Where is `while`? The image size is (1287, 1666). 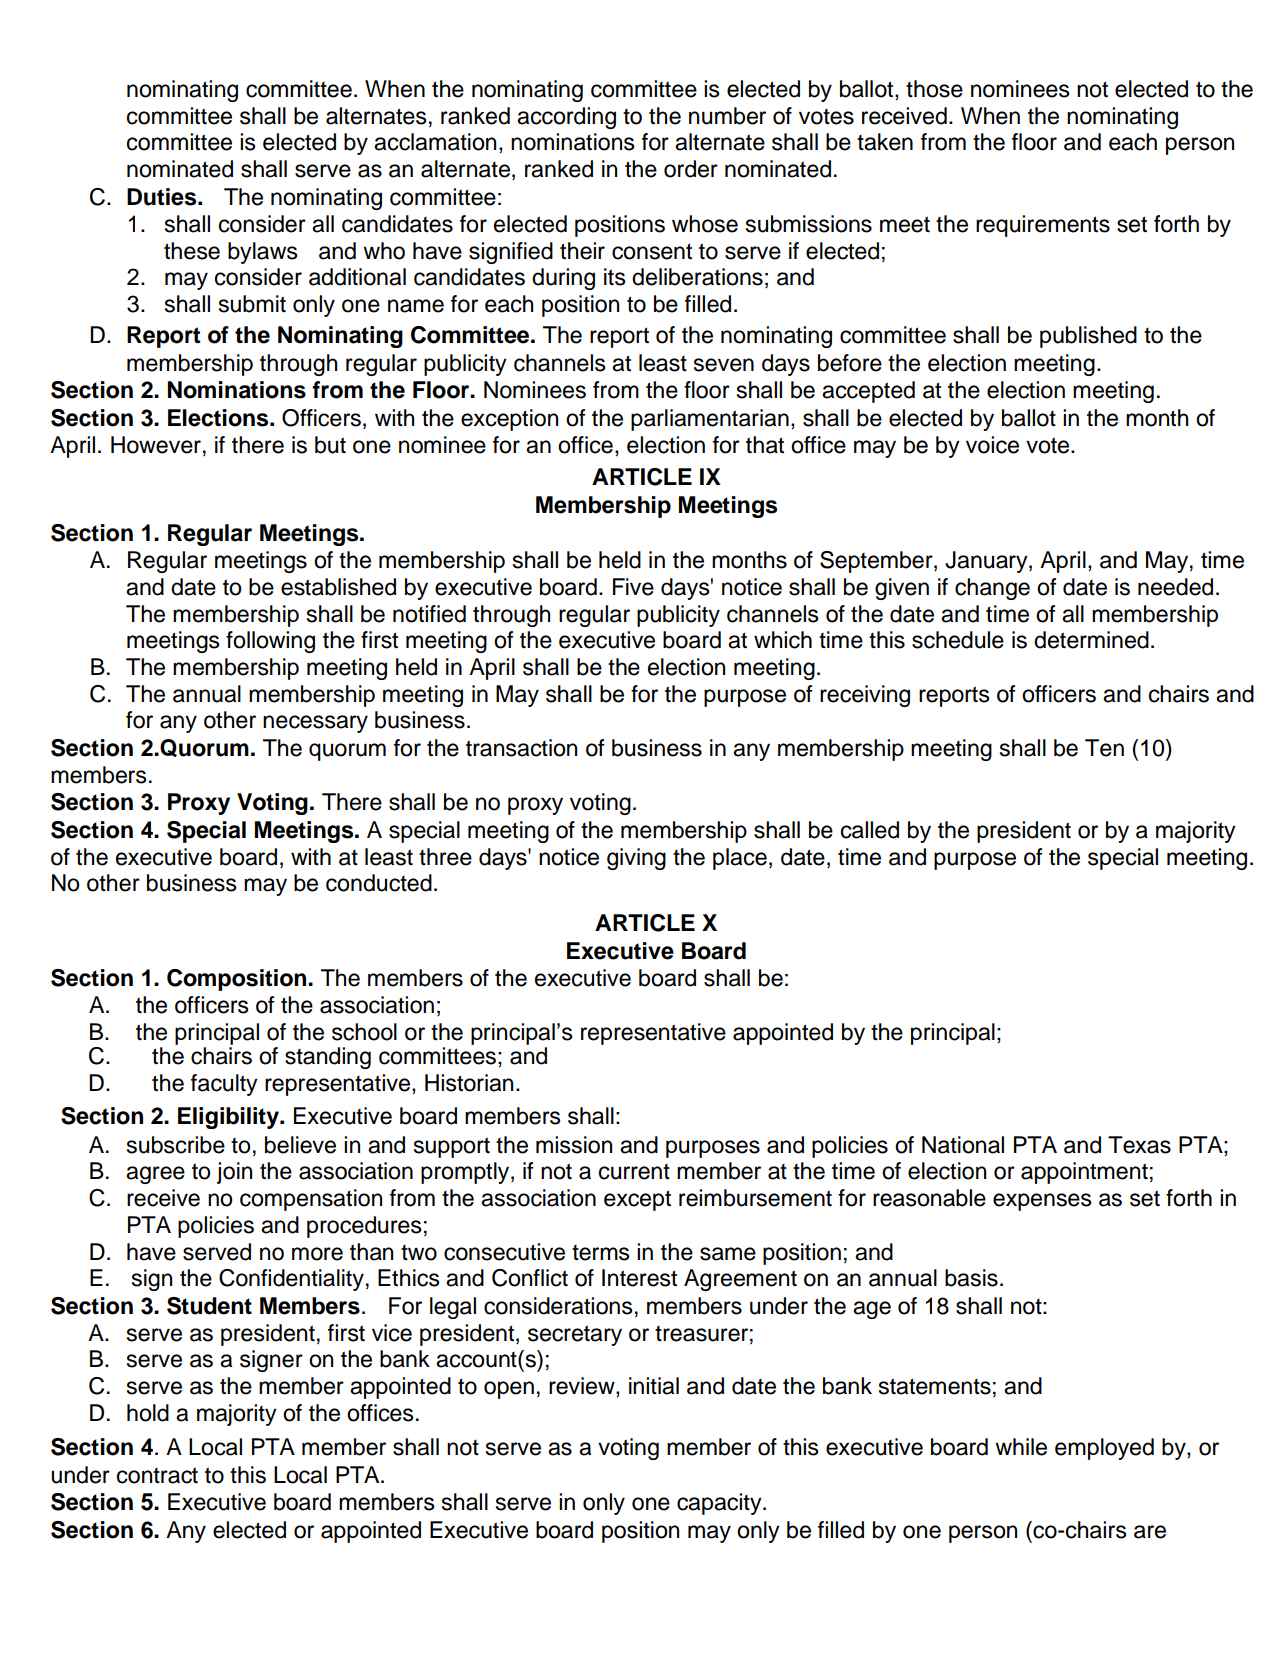 while is located at coordinates (1021, 1447).
